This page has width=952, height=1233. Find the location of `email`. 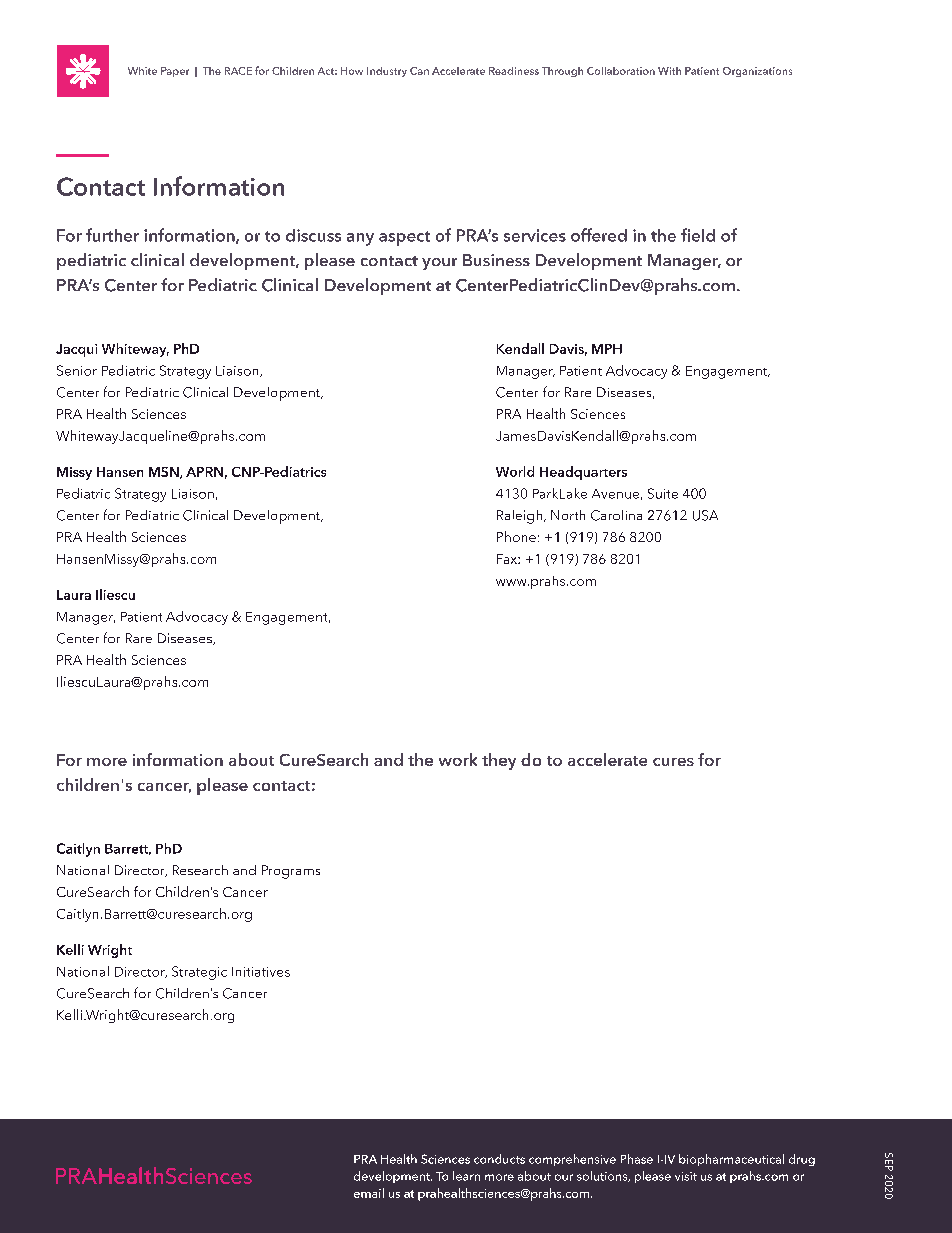

email is located at coordinates (369, 1193).
